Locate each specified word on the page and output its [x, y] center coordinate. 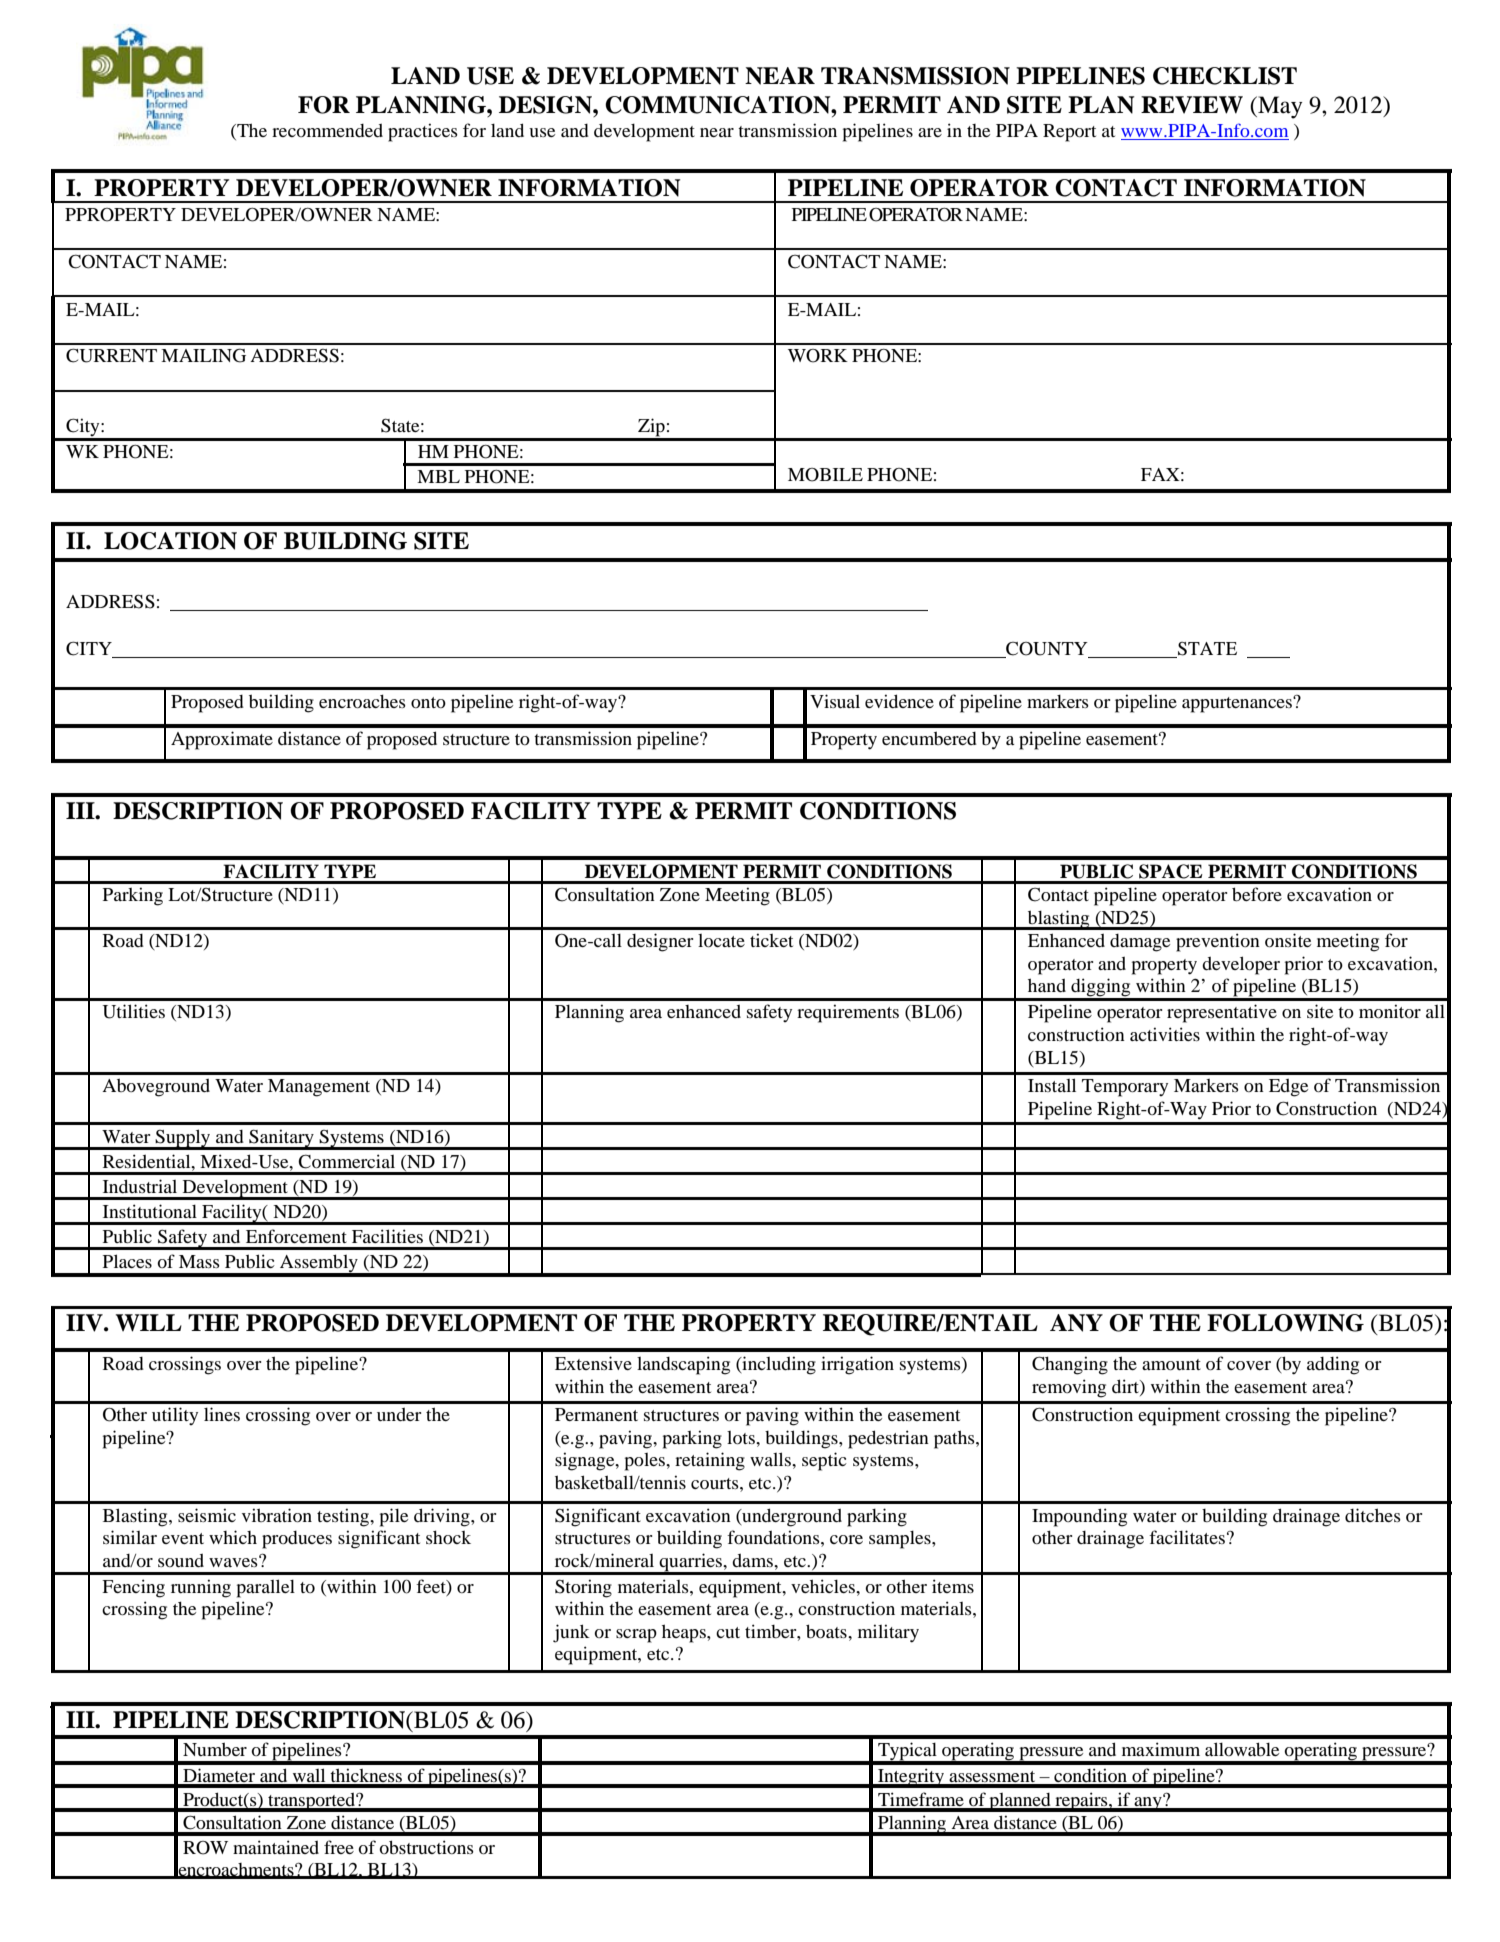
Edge [1288, 1088]
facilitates [1187, 1537]
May [1279, 107]
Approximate [222, 740]
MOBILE [825, 475]
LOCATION [170, 541]
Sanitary [281, 1139]
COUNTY [1047, 648]
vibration [277, 1515]
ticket [771, 940]
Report [1069, 133]
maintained [276, 1847]
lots [742, 1437]
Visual [835, 701]
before [1257, 894]
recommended [327, 130]
